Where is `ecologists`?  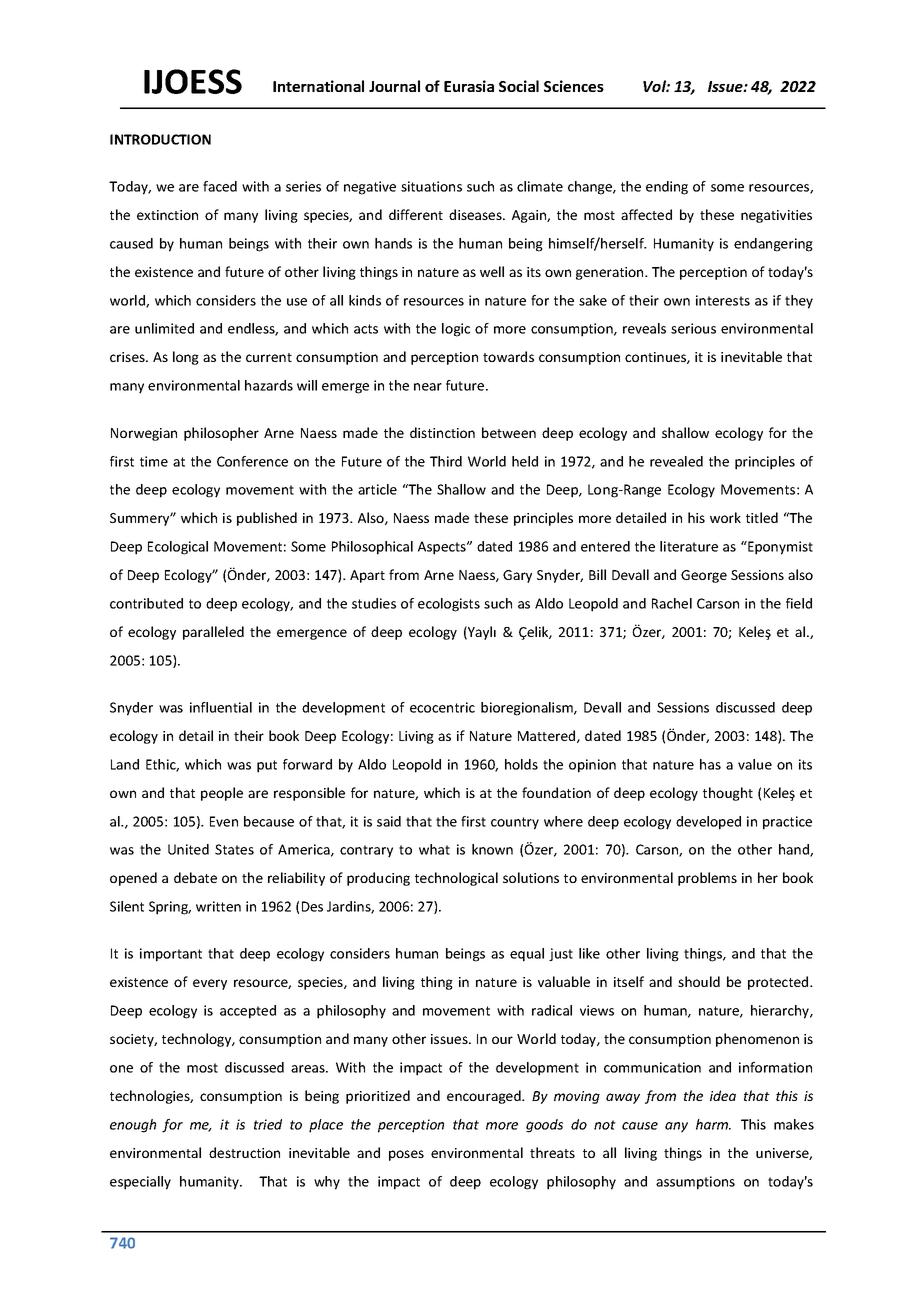
ecologists is located at coordinates (449, 605).
